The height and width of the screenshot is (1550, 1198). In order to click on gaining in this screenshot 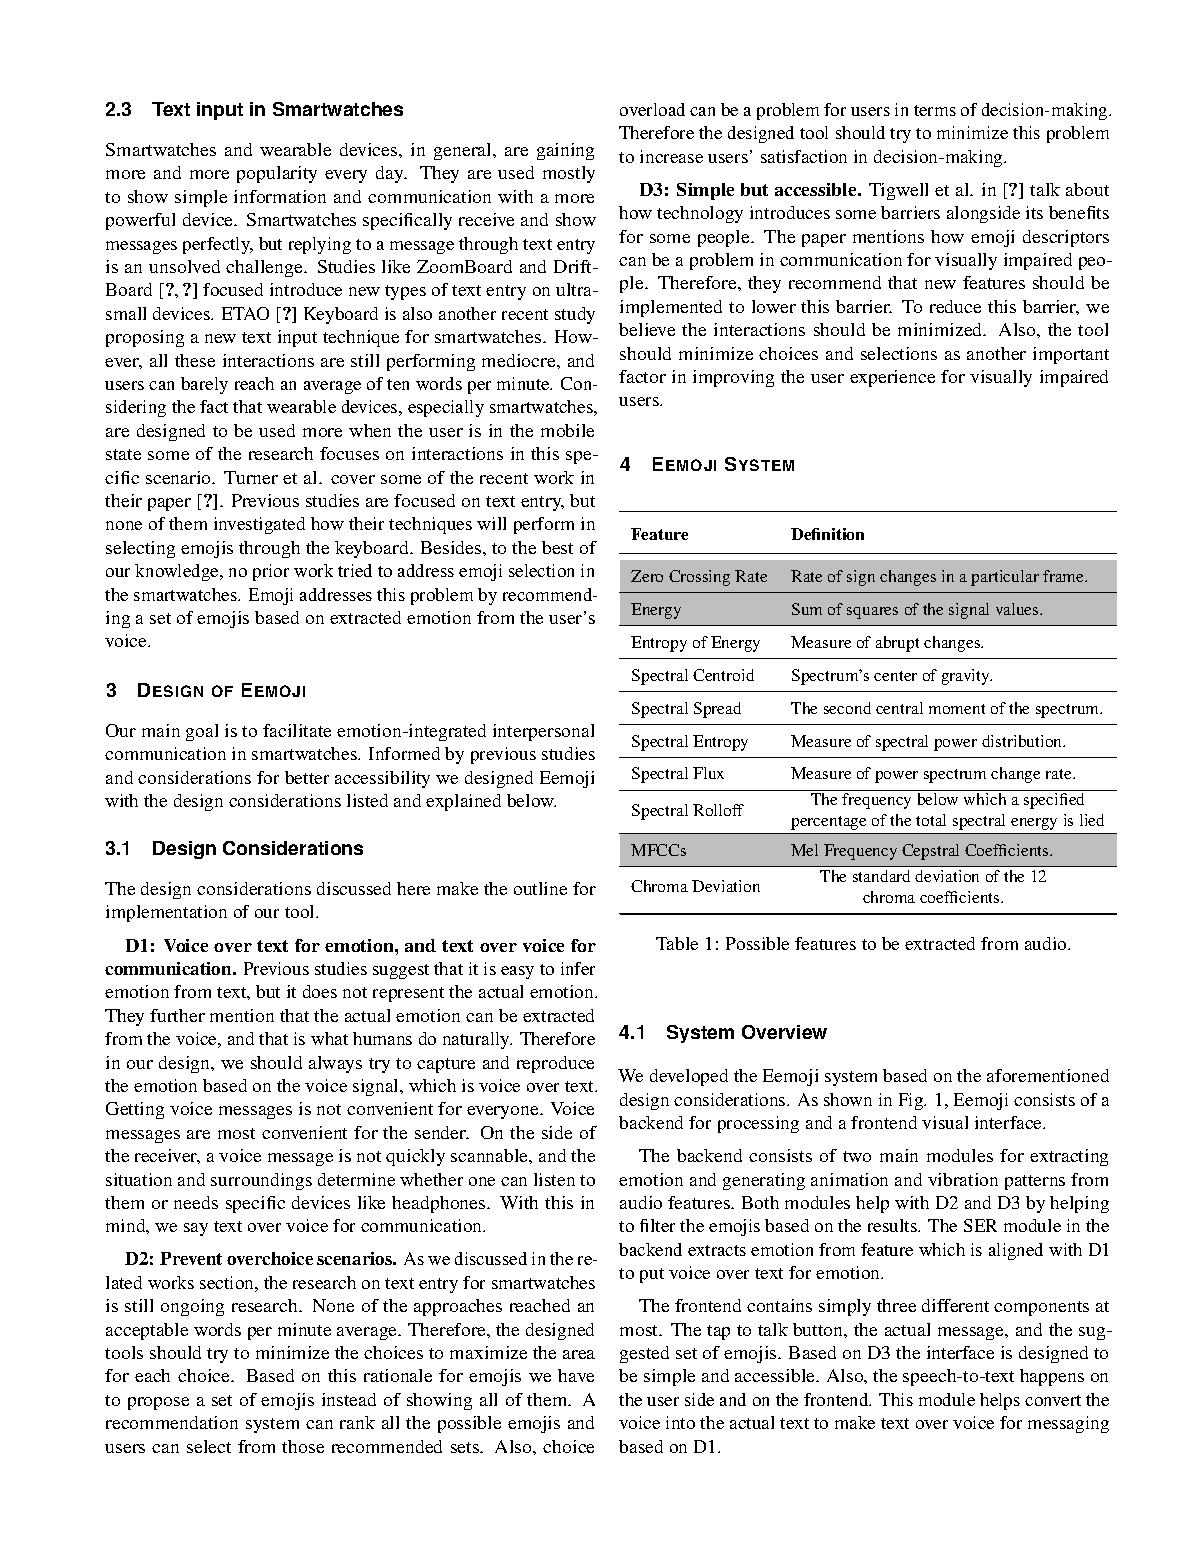, I will do `click(565, 151)`.
